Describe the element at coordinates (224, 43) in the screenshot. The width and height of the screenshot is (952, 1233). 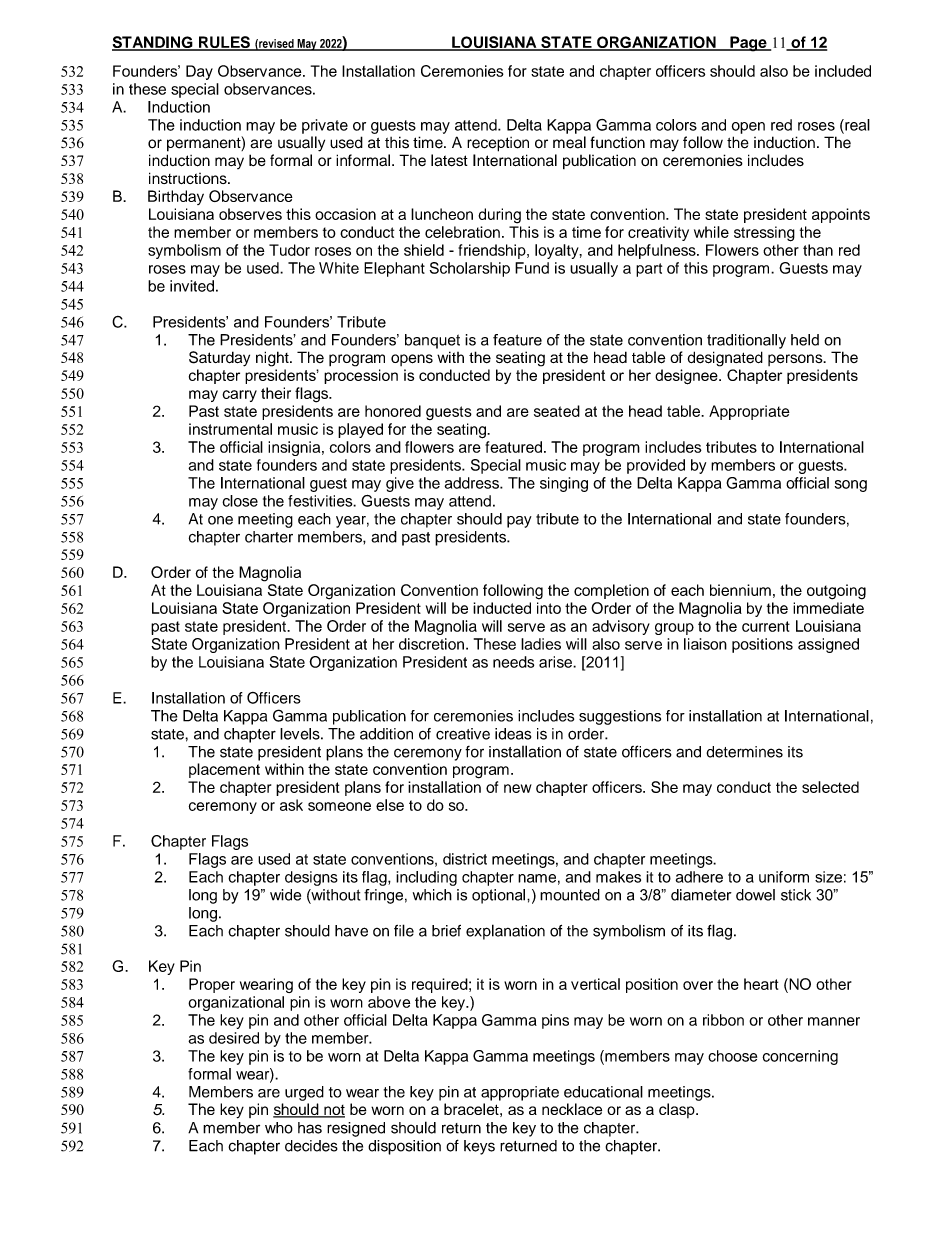
I see `RULES` at that location.
